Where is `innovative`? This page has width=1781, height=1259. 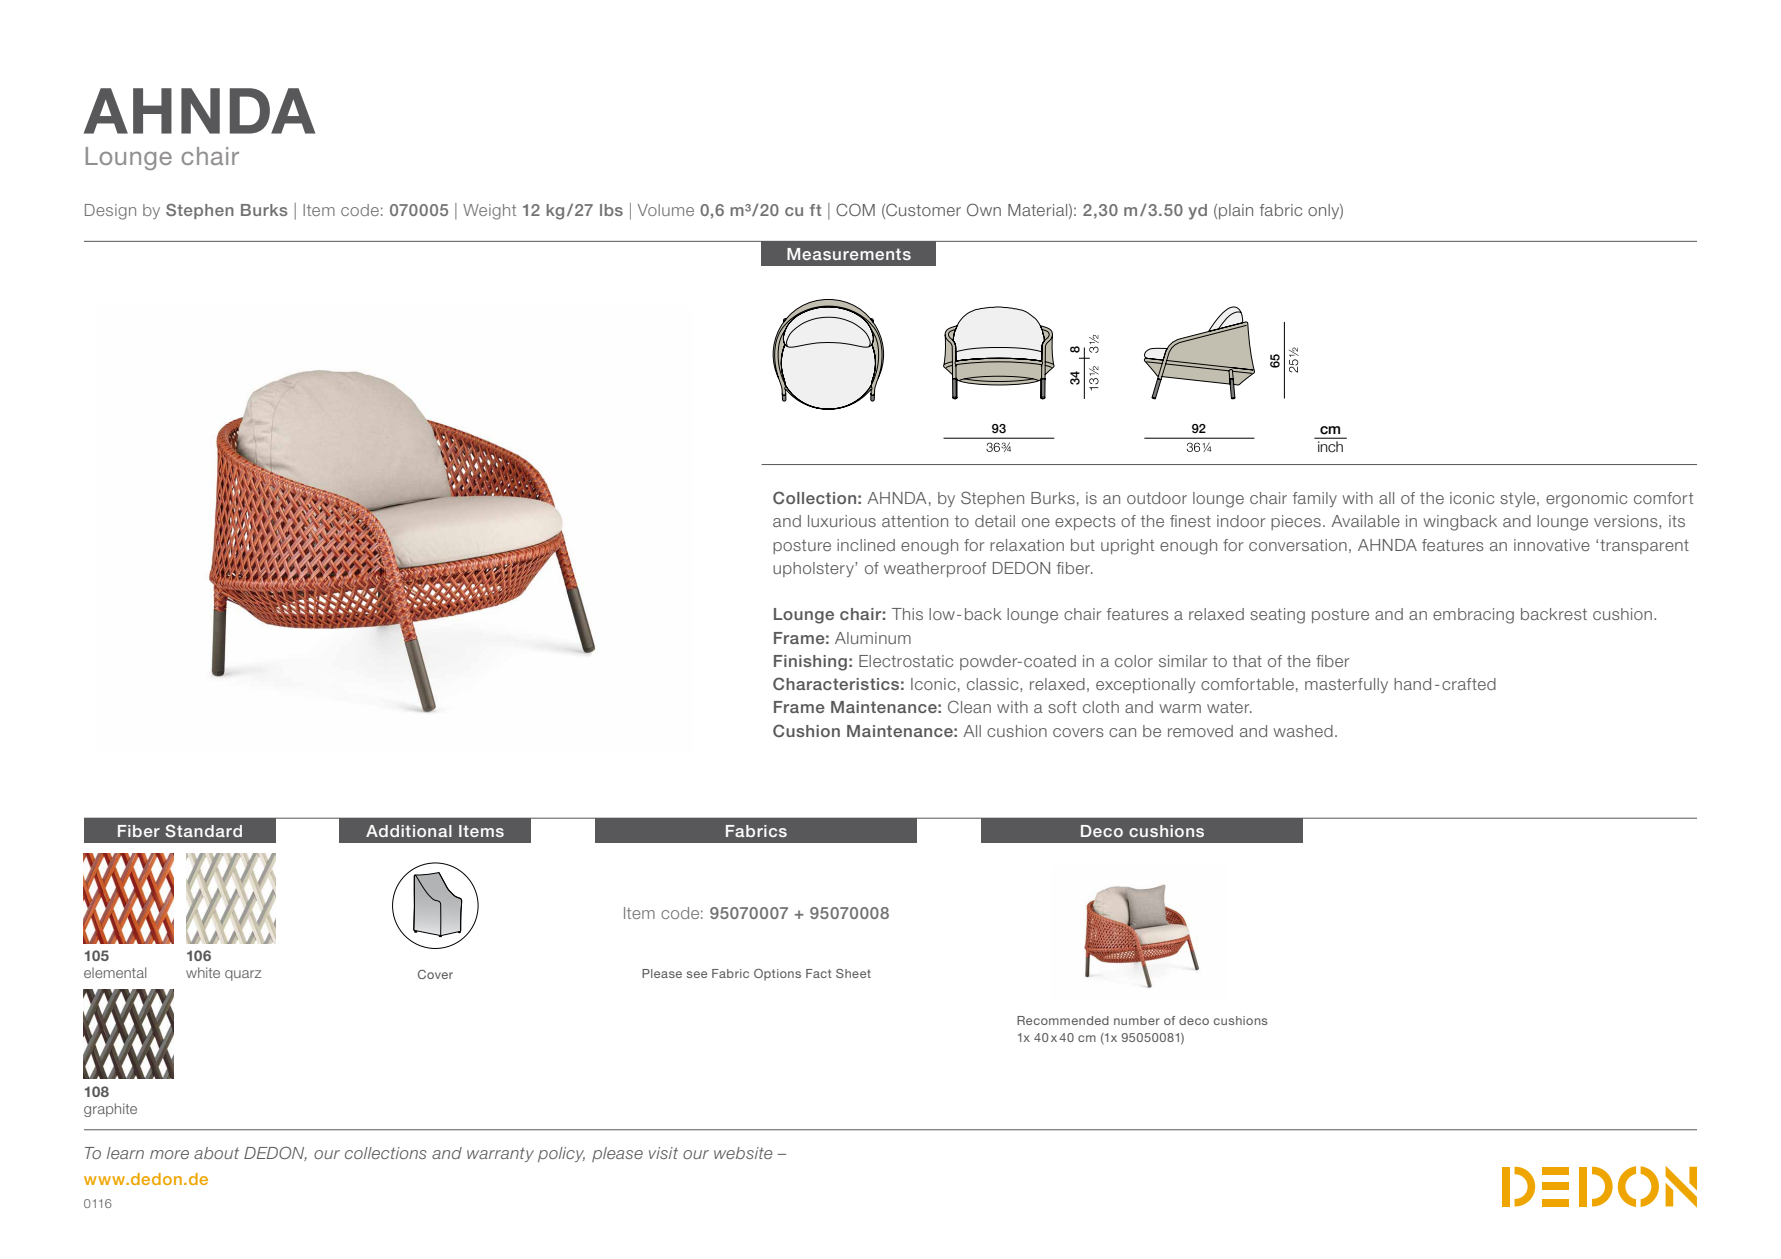
innovative is located at coordinates (1552, 545).
